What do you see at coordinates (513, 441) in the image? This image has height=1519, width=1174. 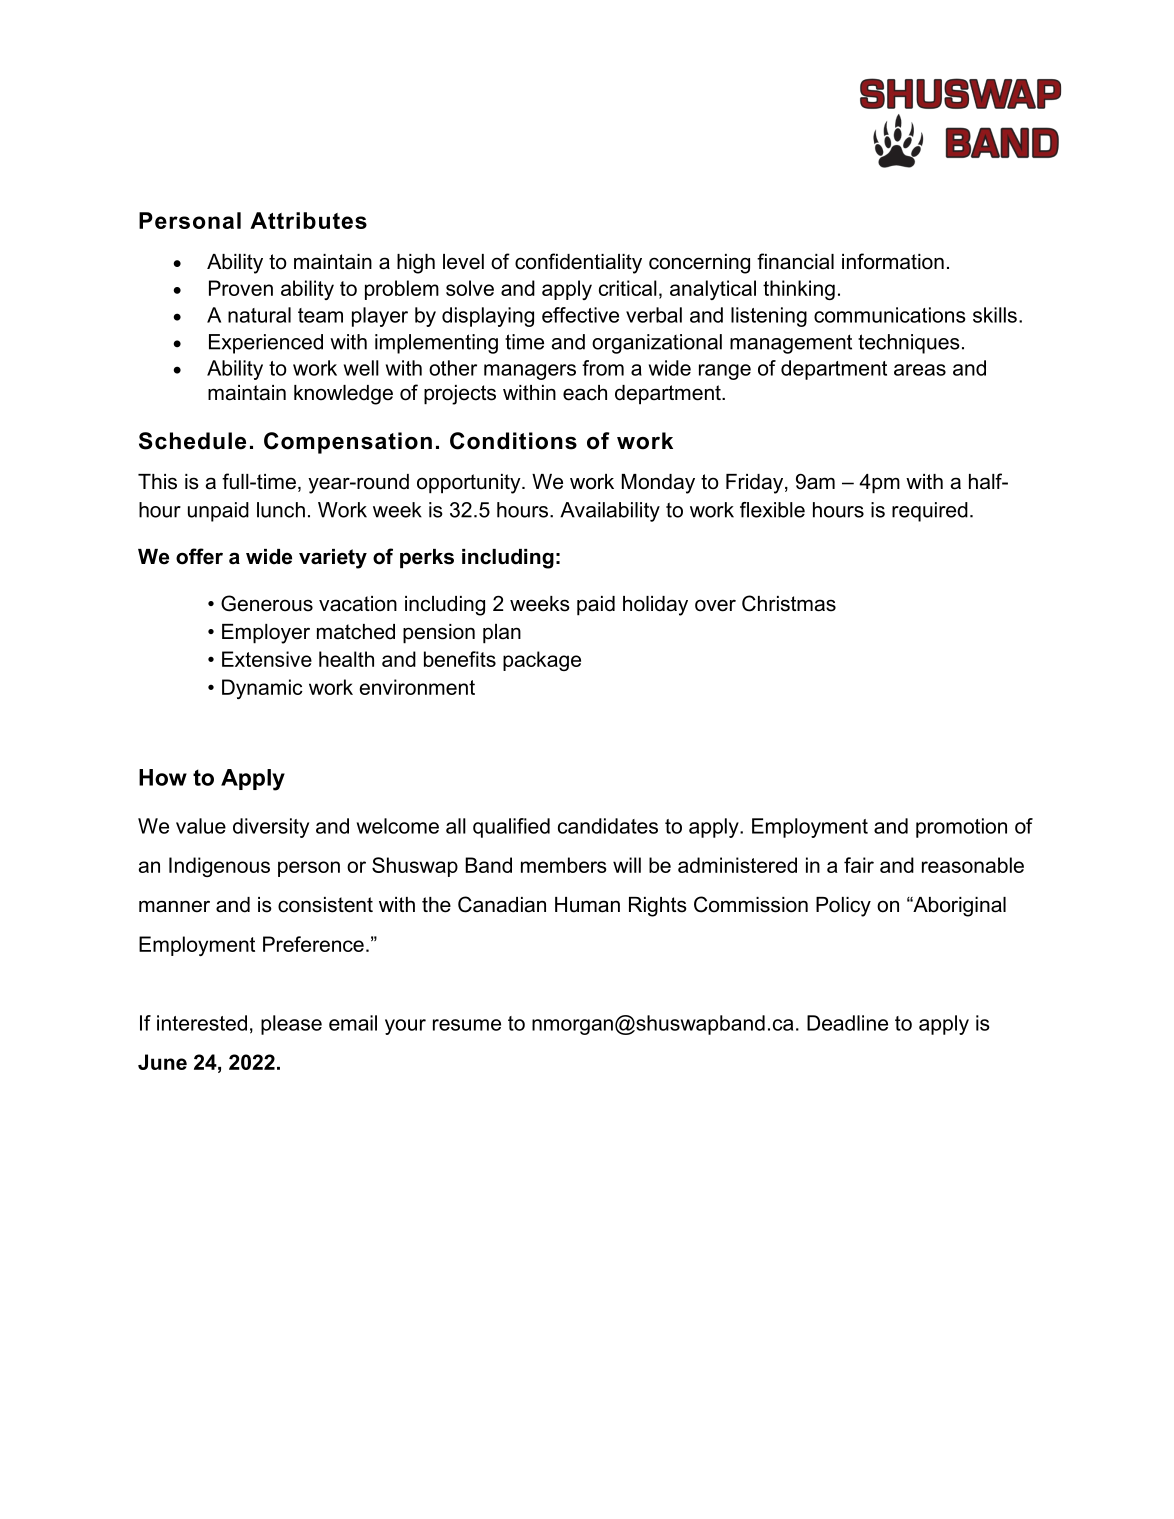 I see `Conditions` at bounding box center [513, 441].
